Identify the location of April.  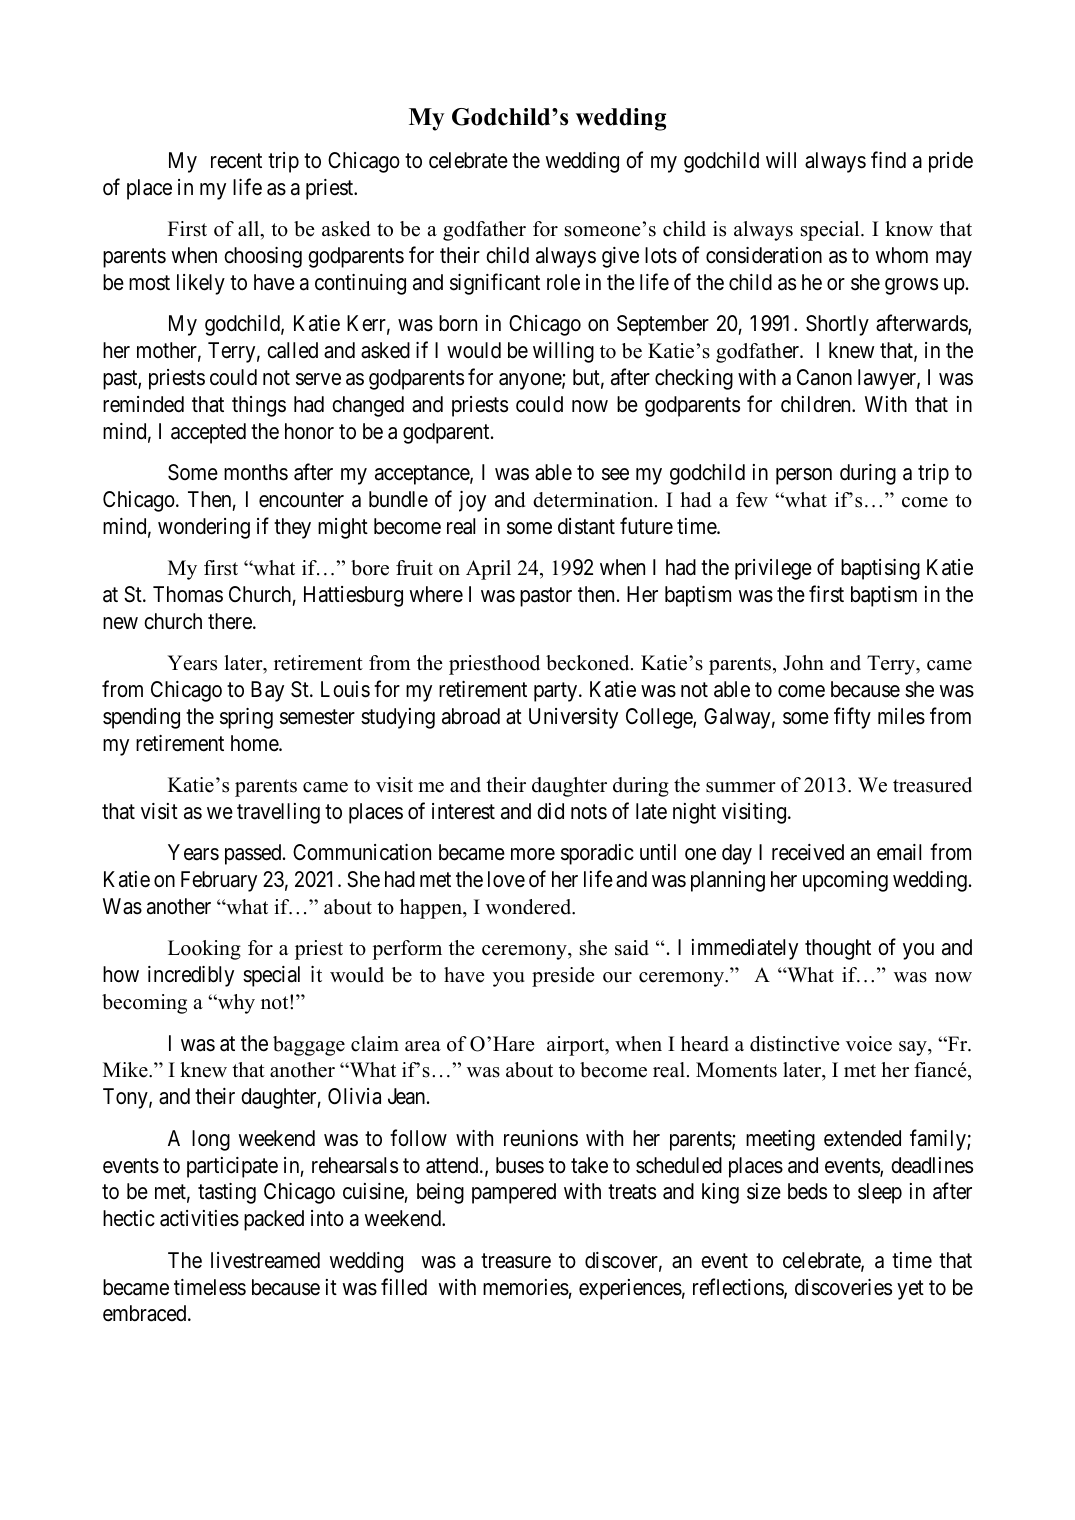
(488, 570).
